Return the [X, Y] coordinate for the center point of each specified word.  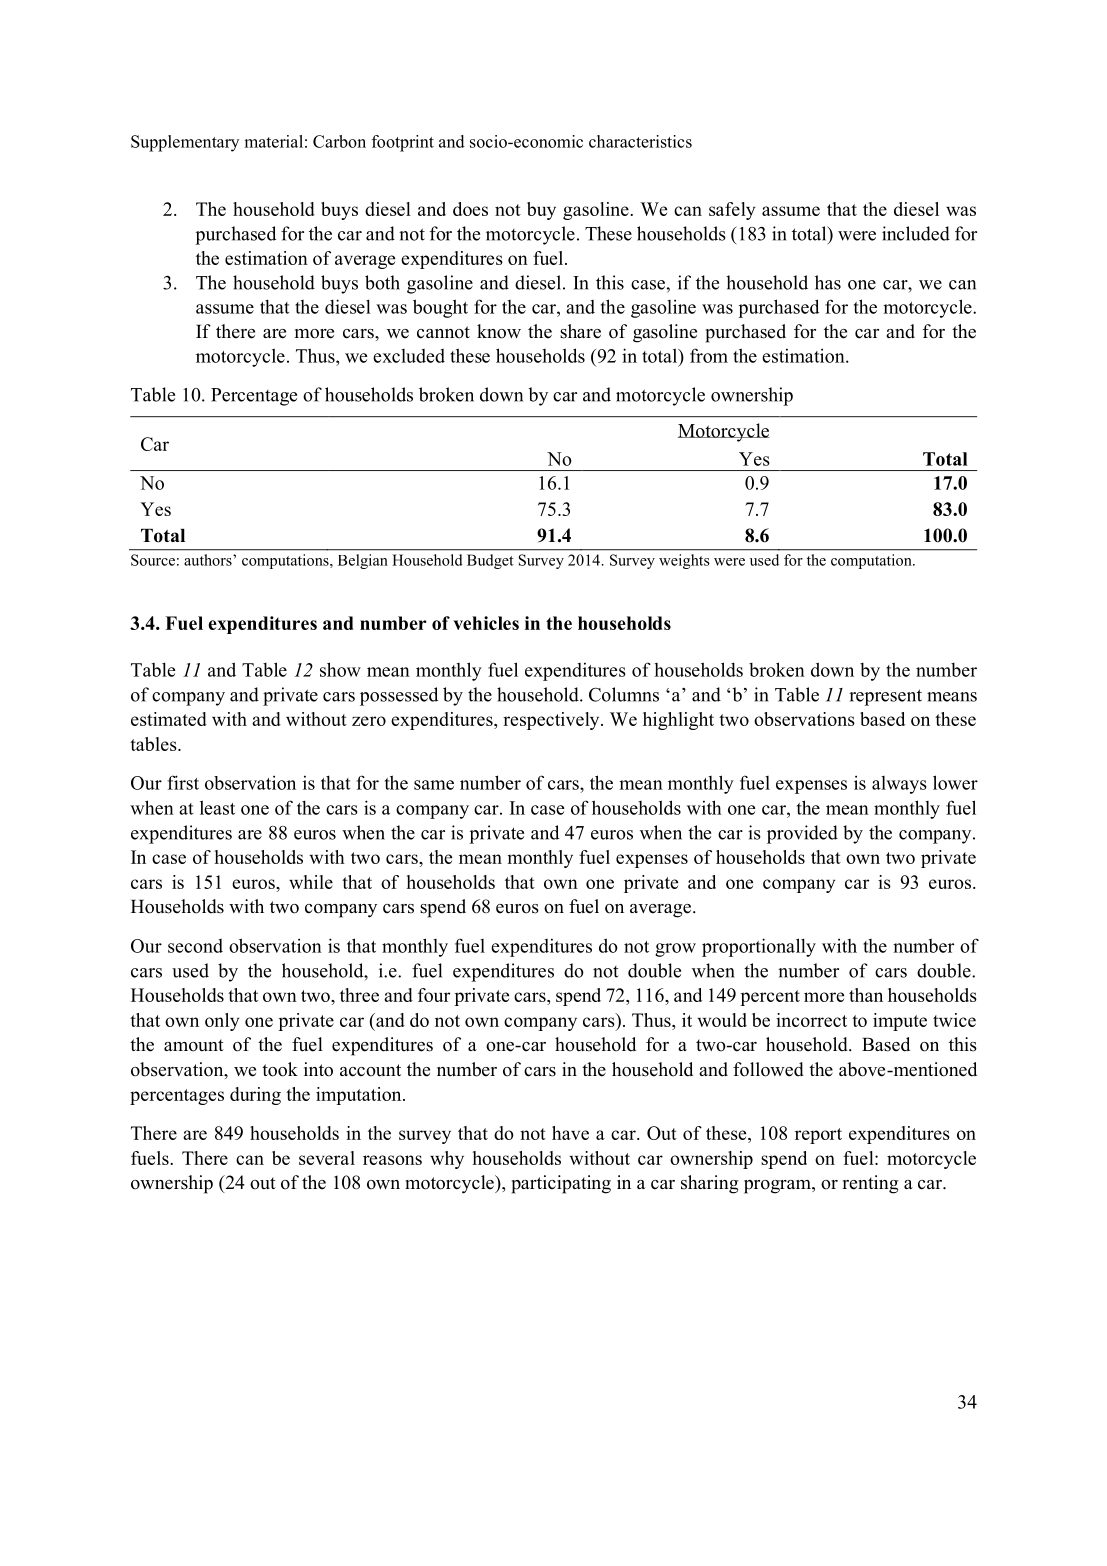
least [217, 807]
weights [684, 561]
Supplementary [185, 143]
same [434, 785]
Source [153, 560]
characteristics [640, 141]
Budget [490, 561]
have [570, 1133]
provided [802, 834]
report [818, 1136]
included [916, 233]
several [327, 1158]
